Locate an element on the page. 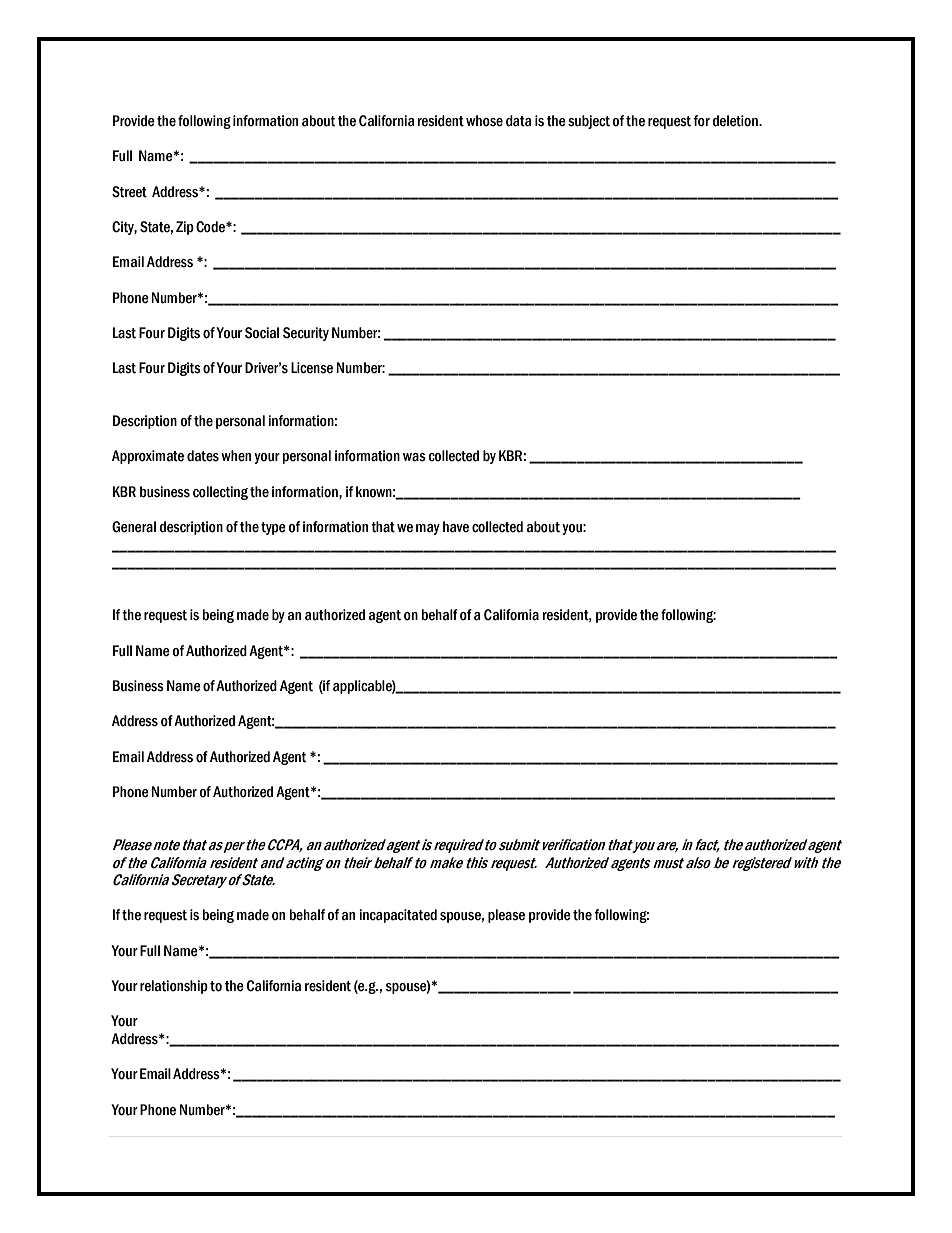  relationship is located at coordinates (174, 987).
